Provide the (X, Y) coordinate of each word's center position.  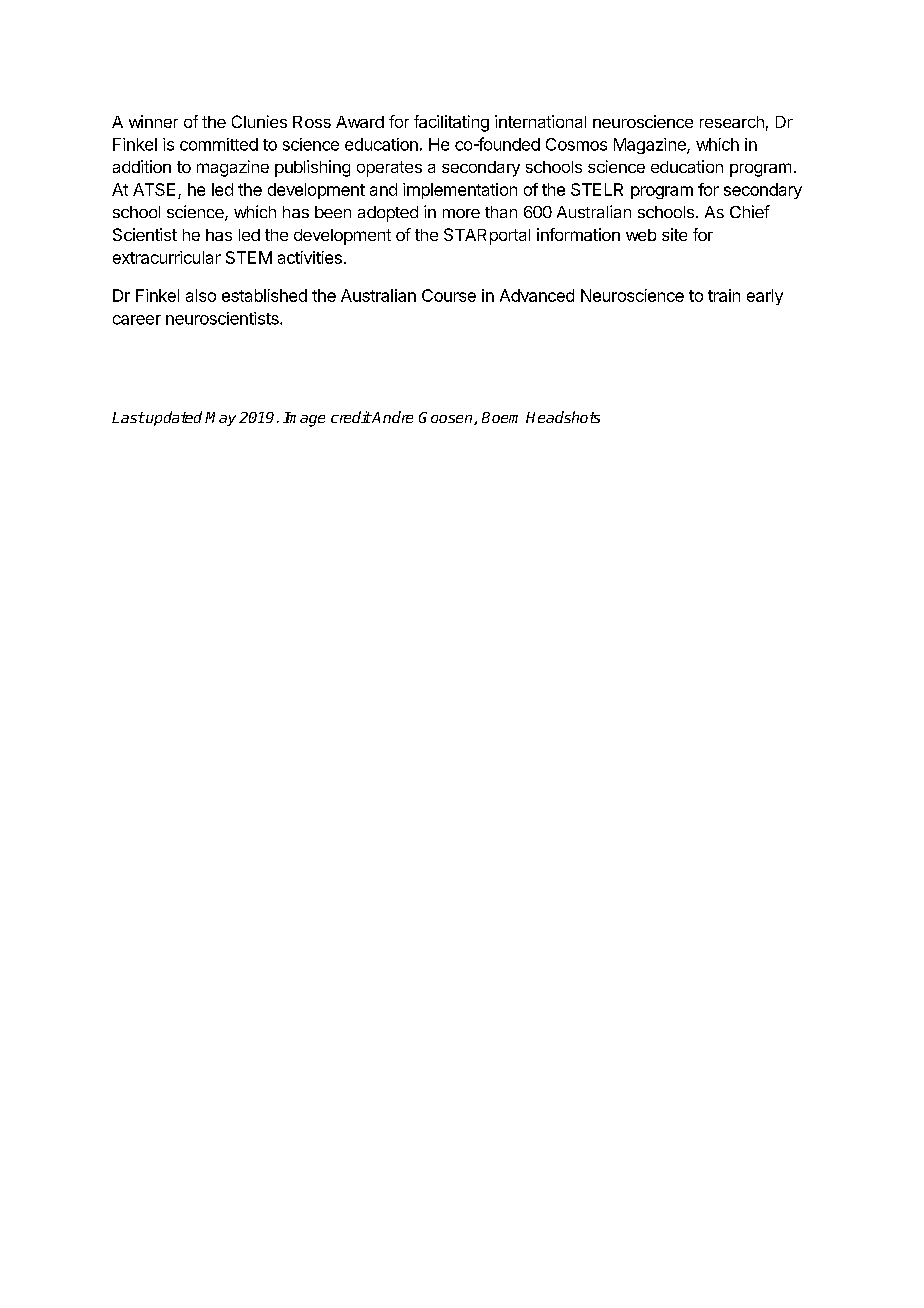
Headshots (563, 417)
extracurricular (167, 257)
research (732, 122)
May (220, 419)
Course (449, 295)
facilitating (451, 123)
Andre (391, 417)
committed (219, 144)
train (724, 295)
